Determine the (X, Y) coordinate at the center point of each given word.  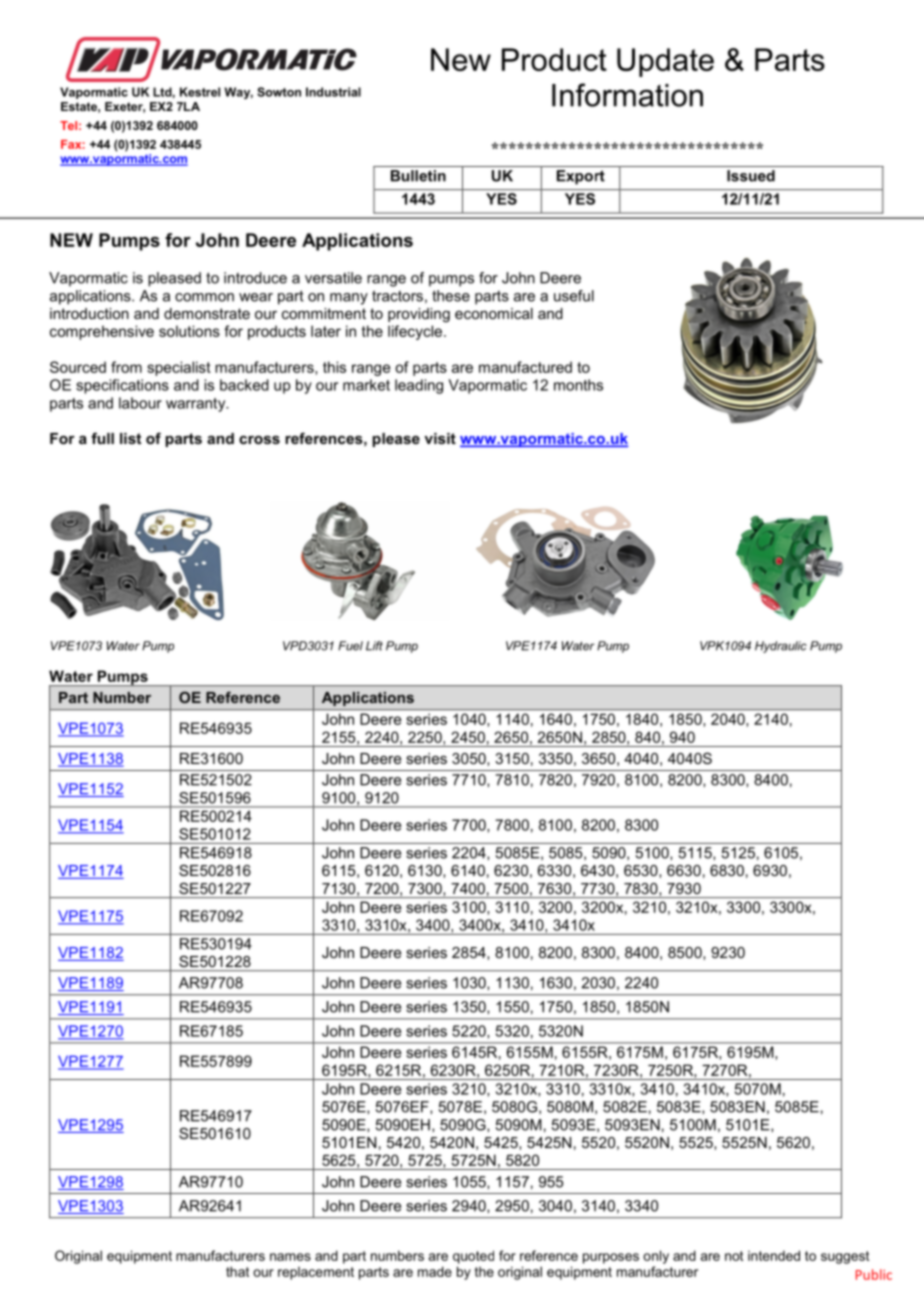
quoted (473, 1257)
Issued (751, 176)
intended (774, 1255)
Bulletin (418, 176)
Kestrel (200, 92)
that (237, 1271)
